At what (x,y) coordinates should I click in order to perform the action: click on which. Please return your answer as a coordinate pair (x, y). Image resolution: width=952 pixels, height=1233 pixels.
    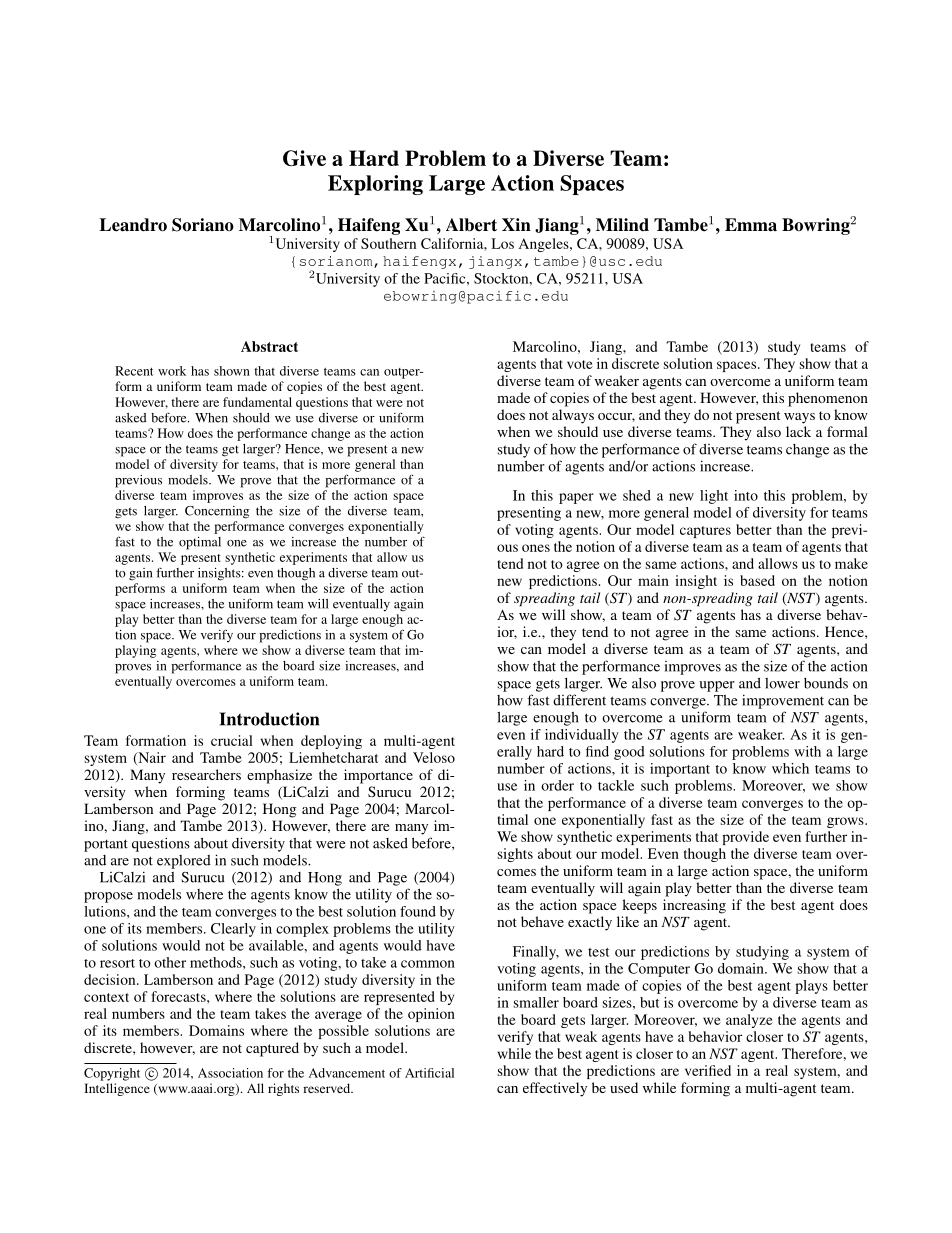
    Looking at the image, I should click on (790, 768).
